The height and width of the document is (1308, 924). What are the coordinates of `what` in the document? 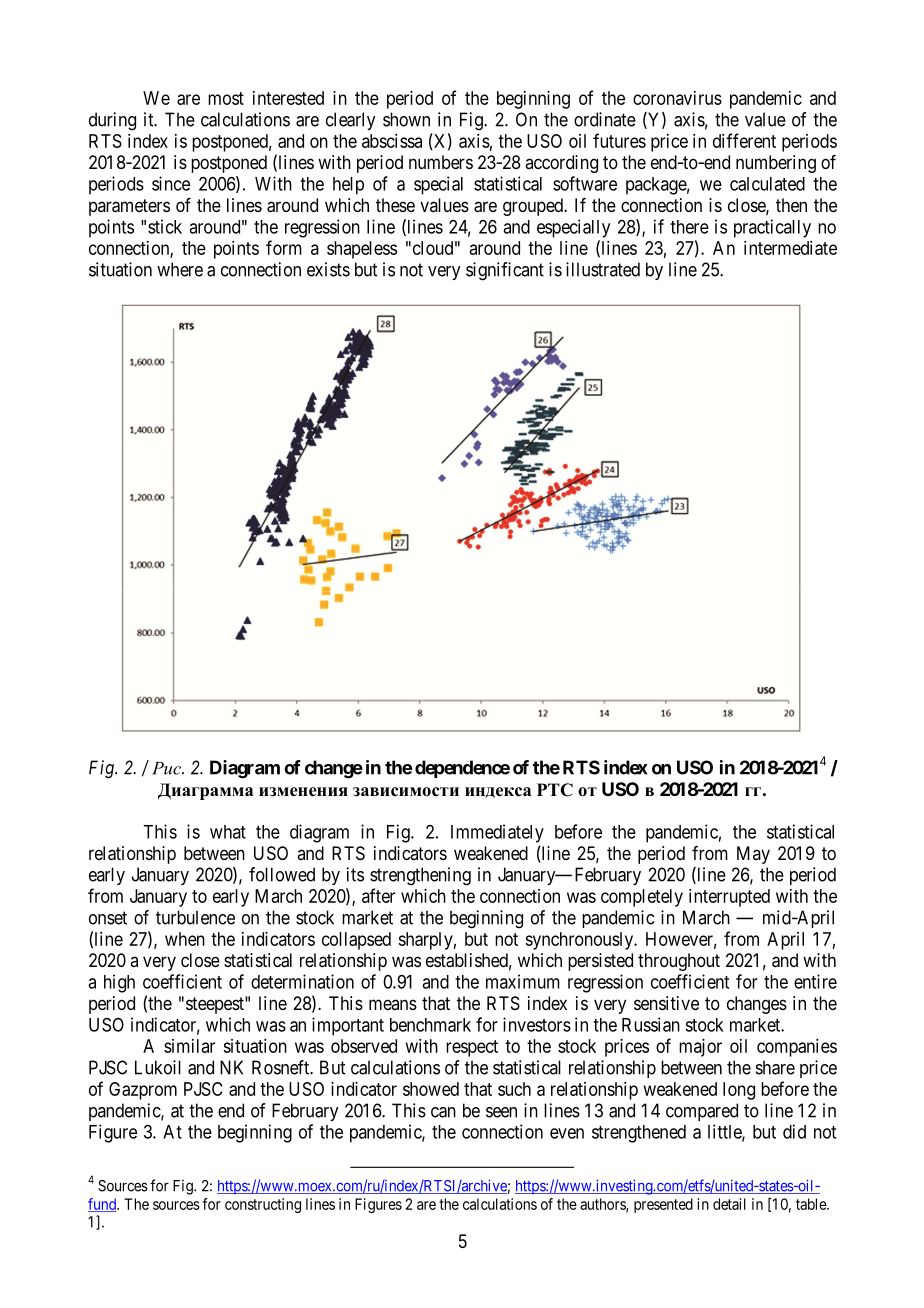 It's located at (228, 832).
